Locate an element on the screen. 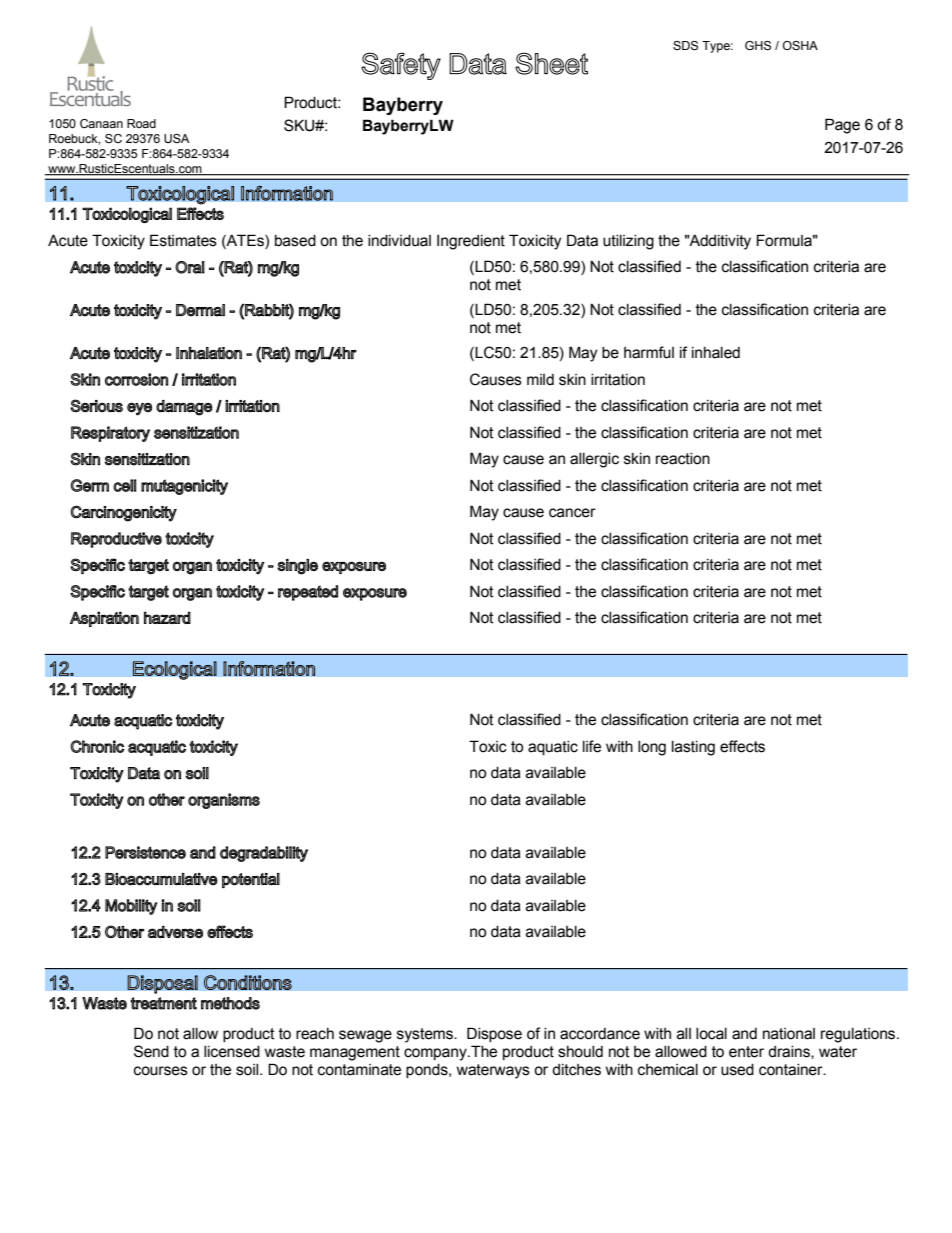 The width and height of the screenshot is (952, 1233). Send is located at coordinates (151, 1051).
